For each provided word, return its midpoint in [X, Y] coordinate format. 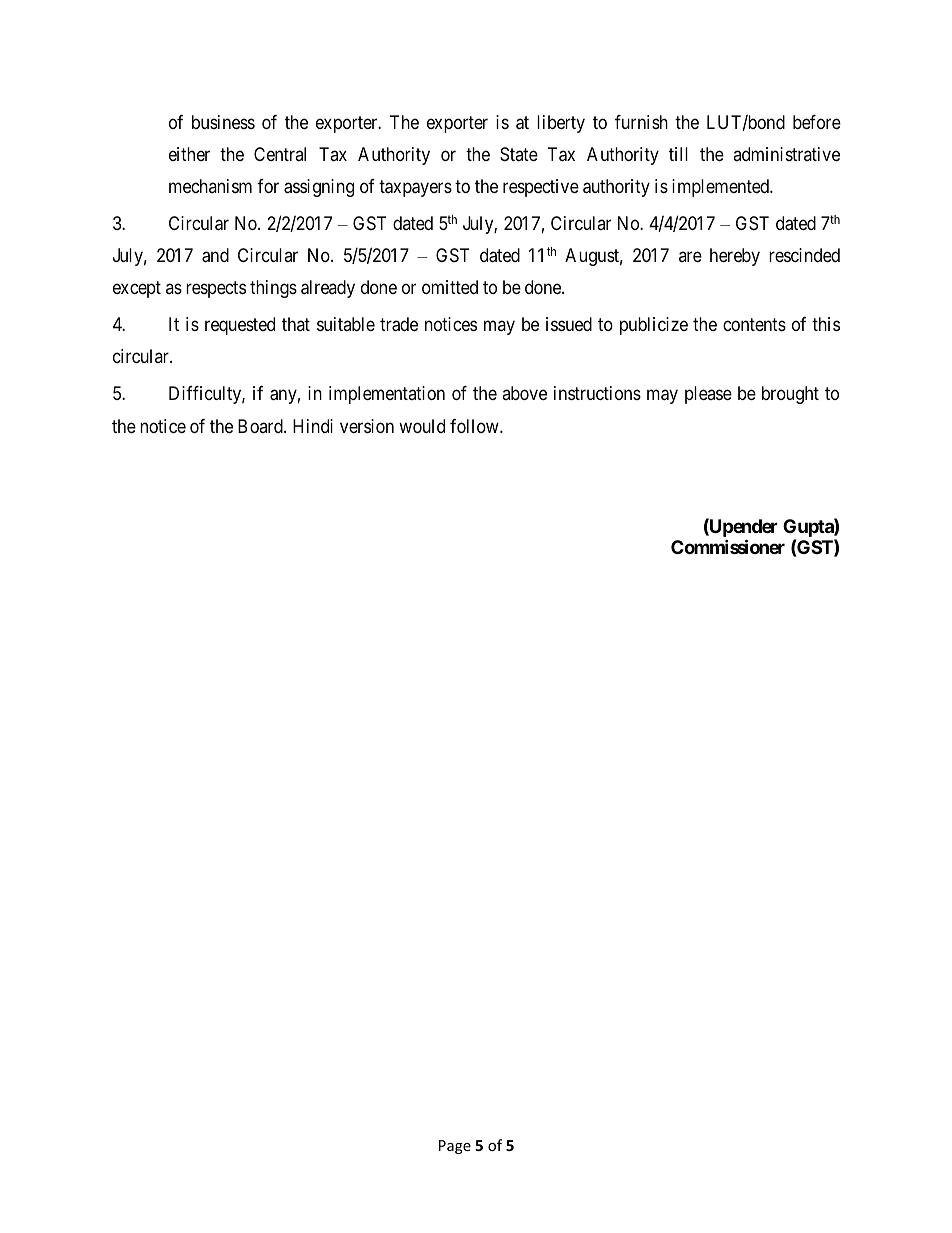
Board [261, 426]
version [367, 426]
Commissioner [728, 546]
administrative [786, 154]
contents [754, 325]
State [519, 154]
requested [240, 326]
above [524, 393]
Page [455, 1147]
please [708, 395]
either [189, 154]
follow [475, 426]
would [422, 426]
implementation [387, 395]
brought [790, 395]
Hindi [313, 426]
